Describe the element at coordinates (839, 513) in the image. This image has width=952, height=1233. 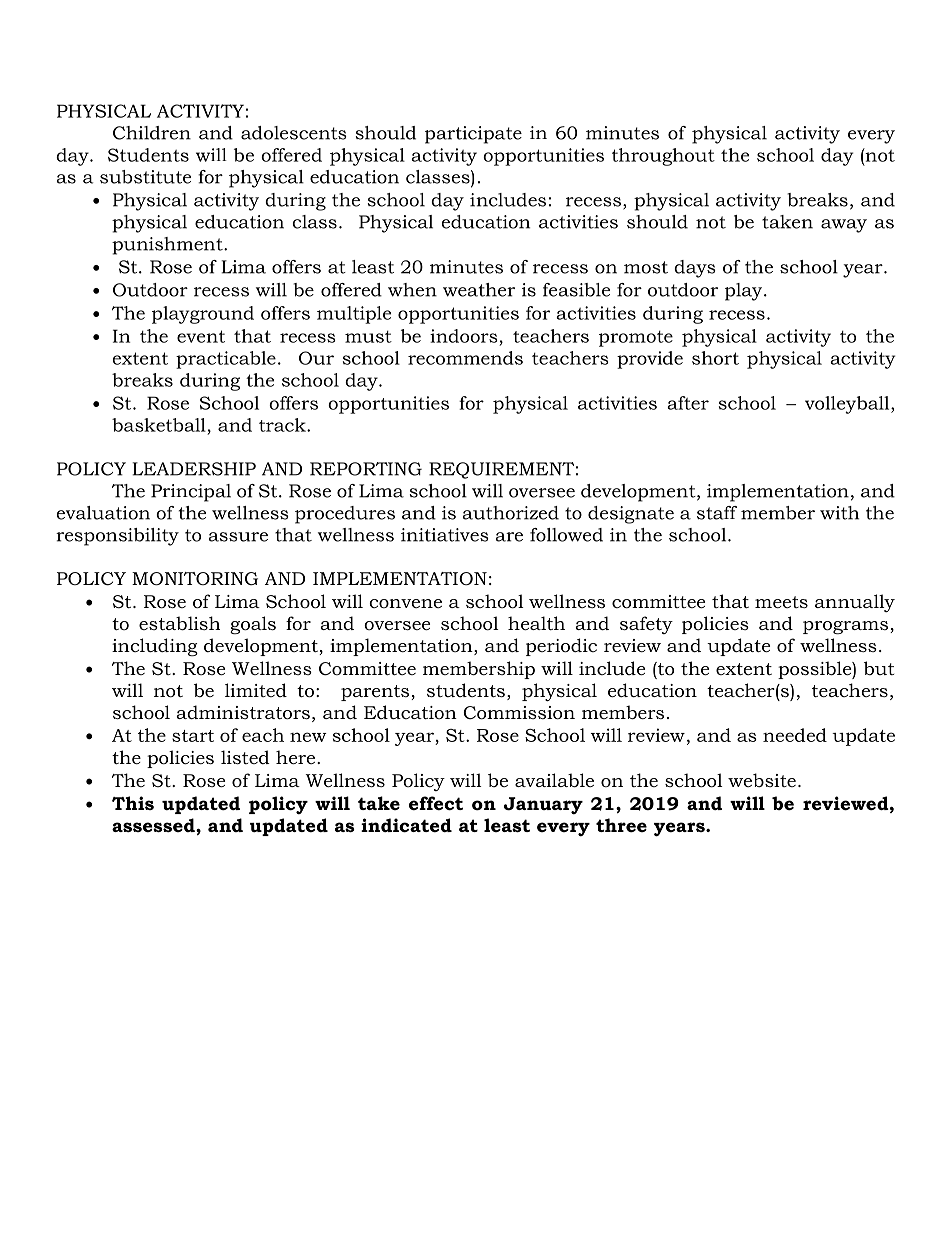
I see `with` at that location.
